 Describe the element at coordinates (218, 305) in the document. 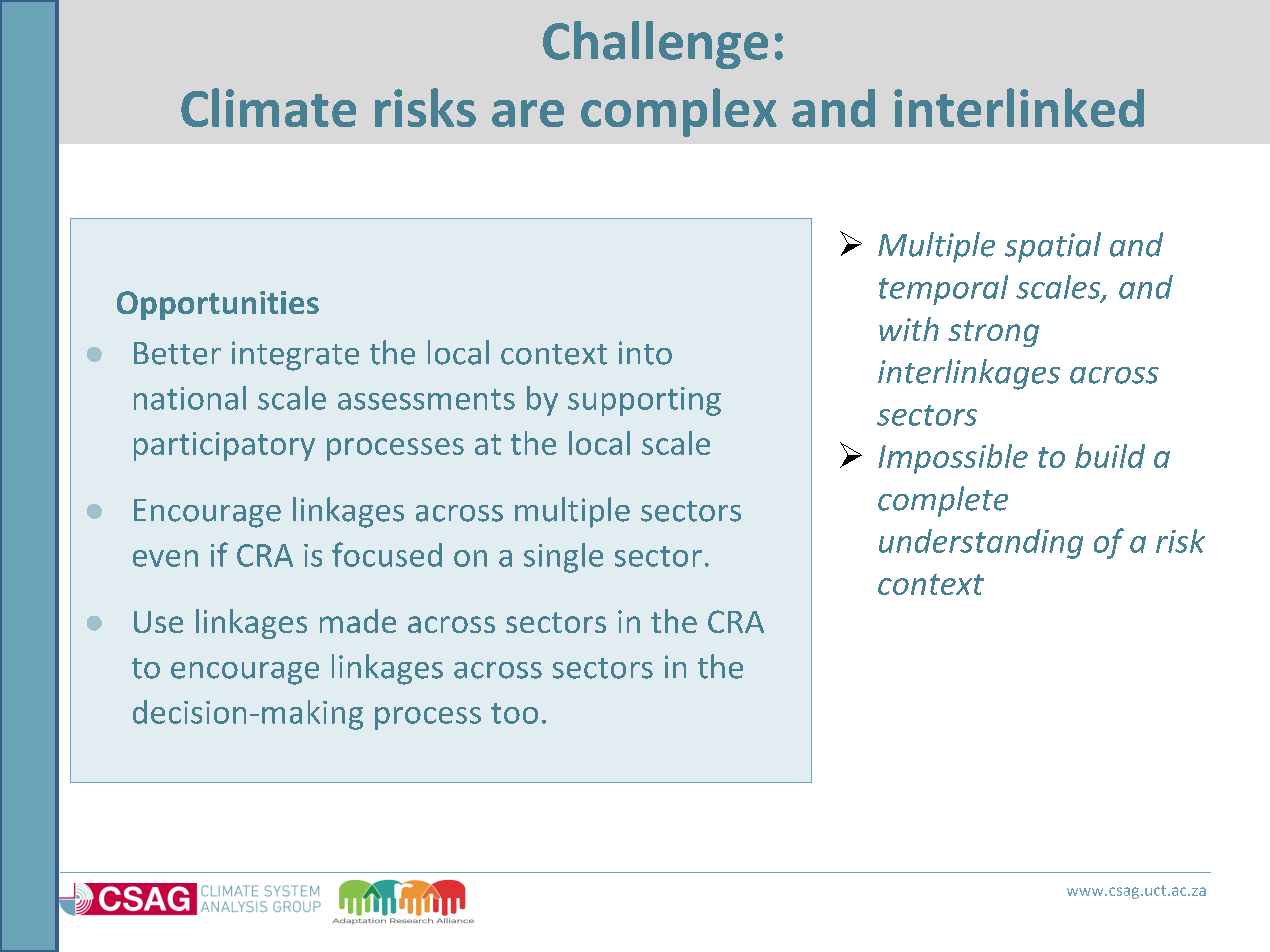

I see `Opportunities` at that location.
